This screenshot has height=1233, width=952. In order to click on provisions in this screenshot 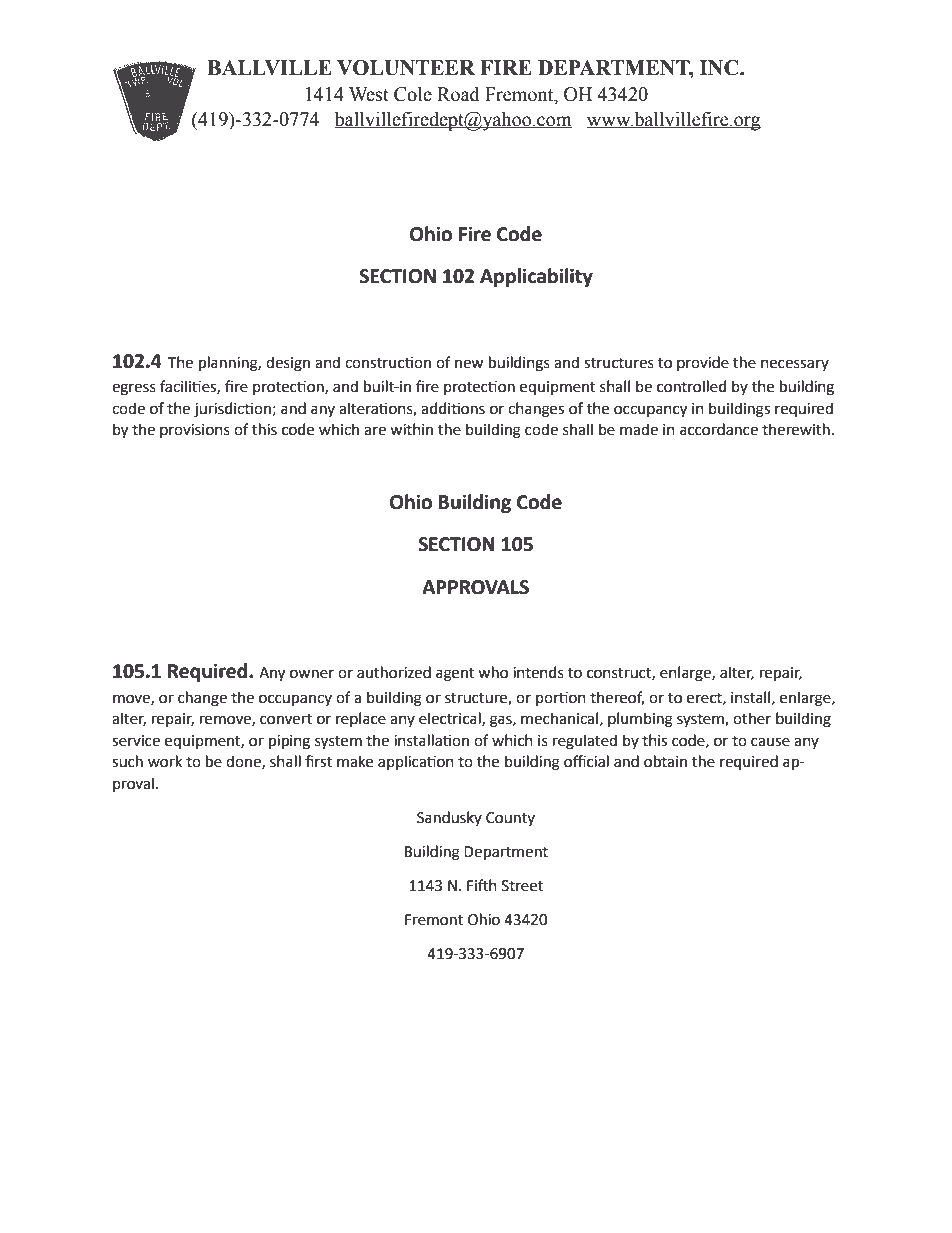, I will do `click(195, 431)`.
